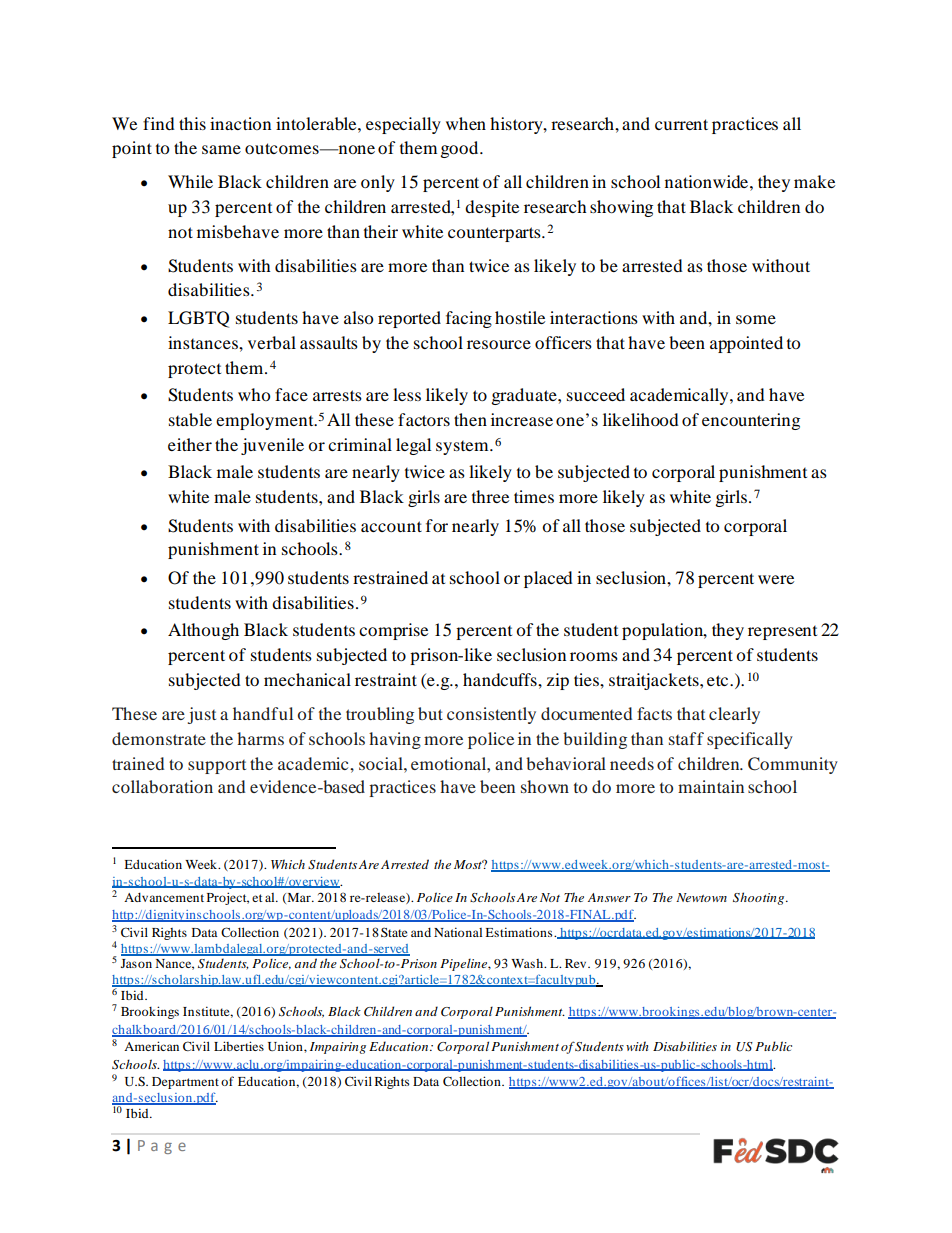 Image resolution: width=952 pixels, height=1233 pixels. What do you see at coordinates (461, 149) in the screenshot?
I see `good` at bounding box center [461, 149].
